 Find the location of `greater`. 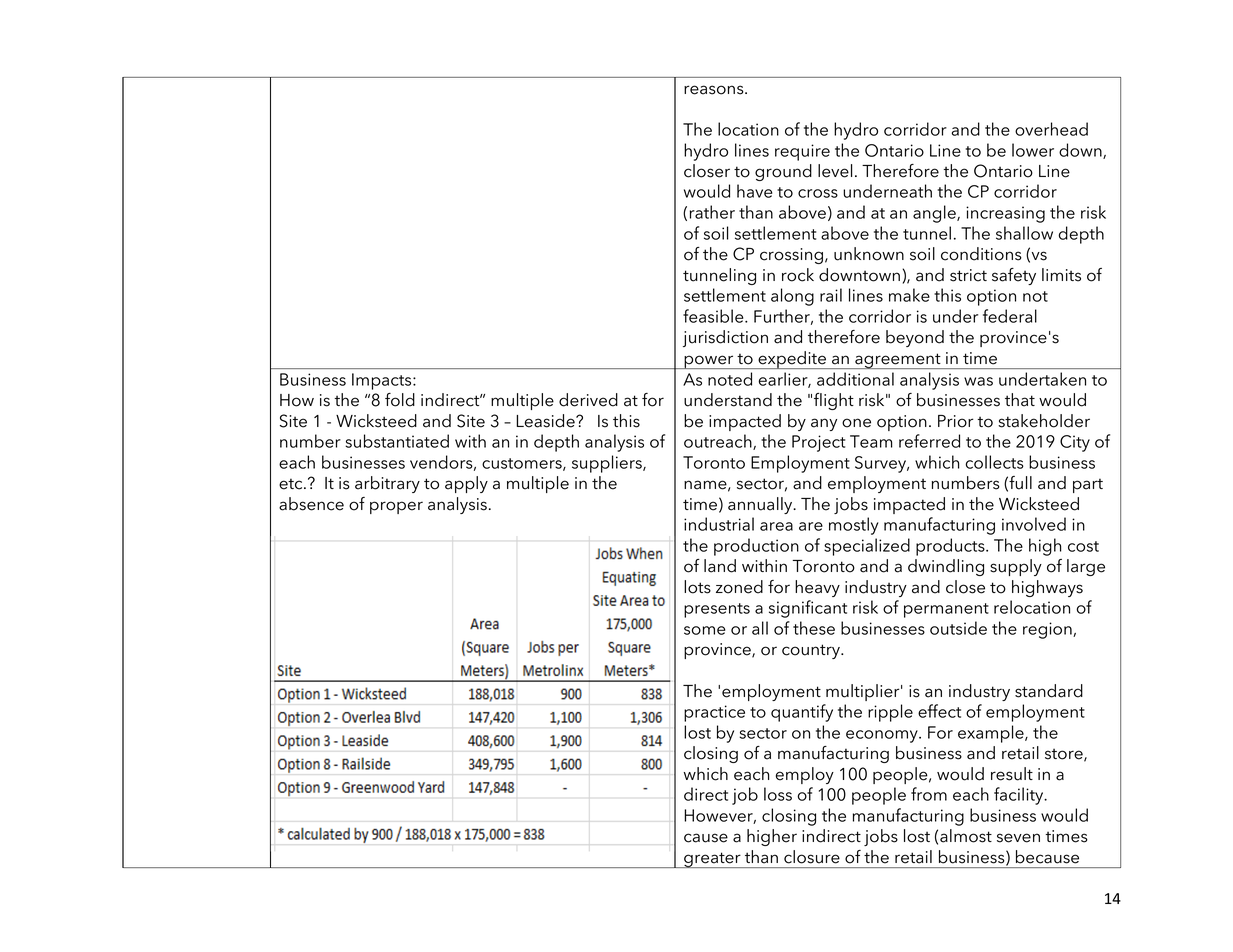

greater is located at coordinates (712, 860).
